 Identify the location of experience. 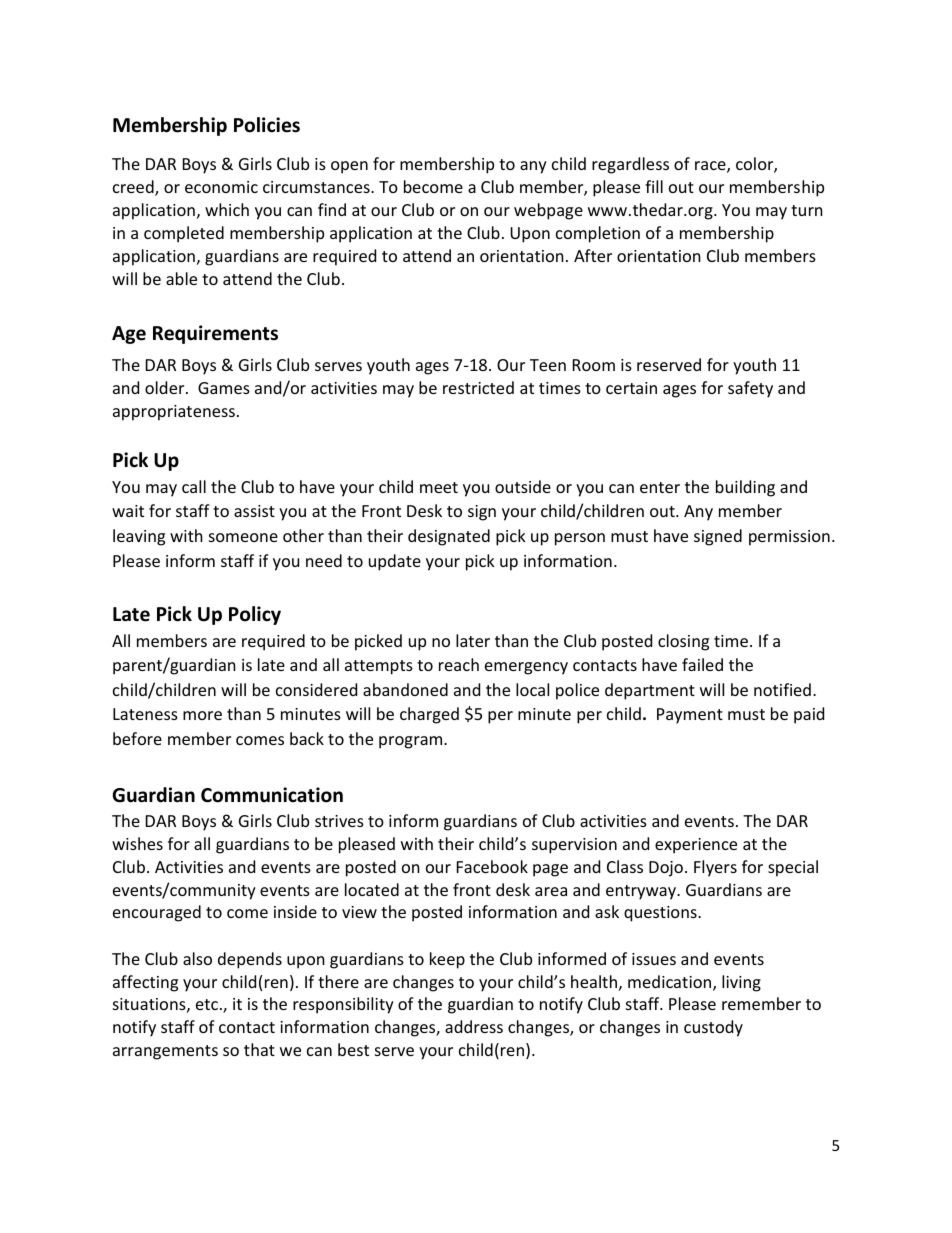
(696, 846).
